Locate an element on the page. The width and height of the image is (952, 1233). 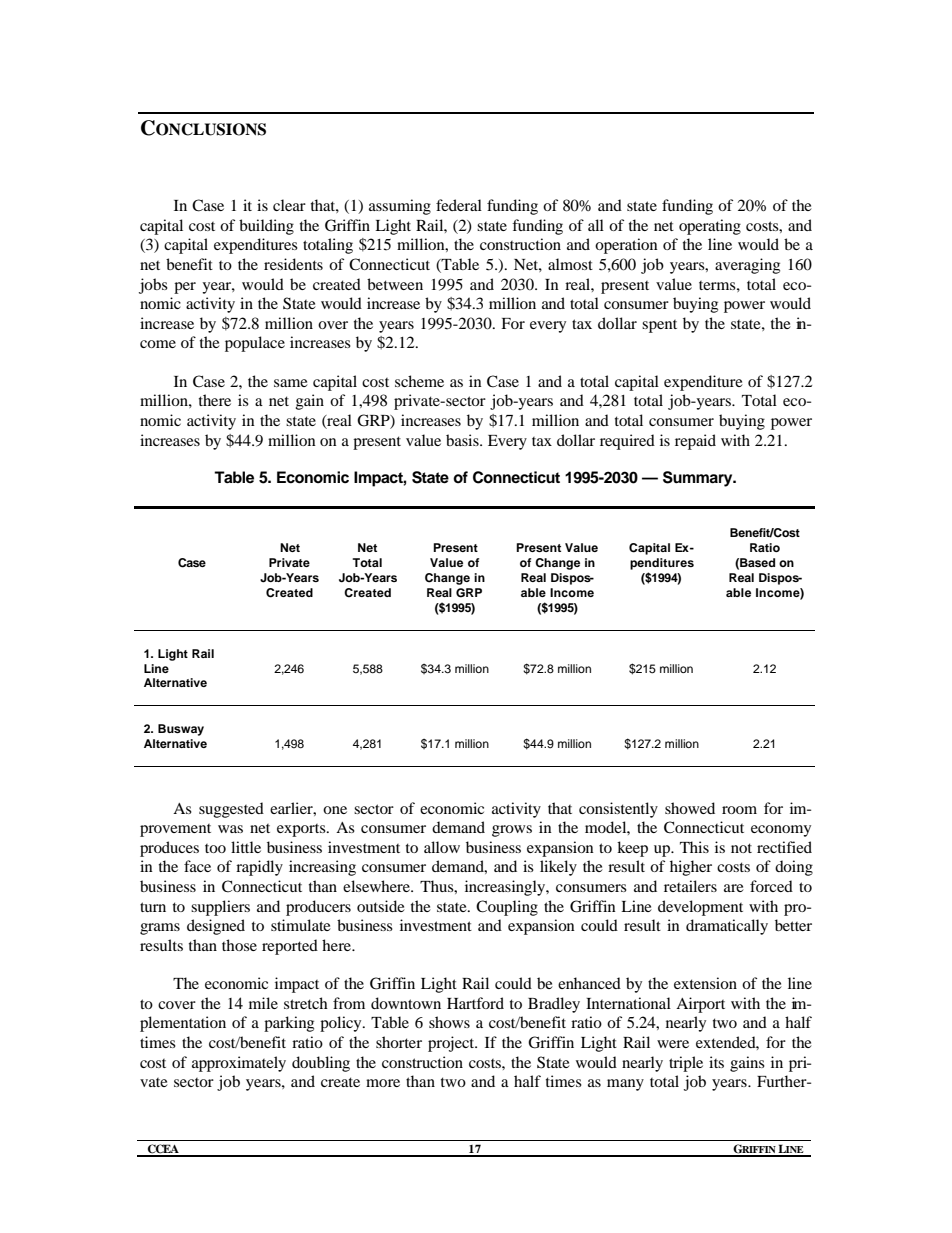
basis is located at coordinates (463, 440).
